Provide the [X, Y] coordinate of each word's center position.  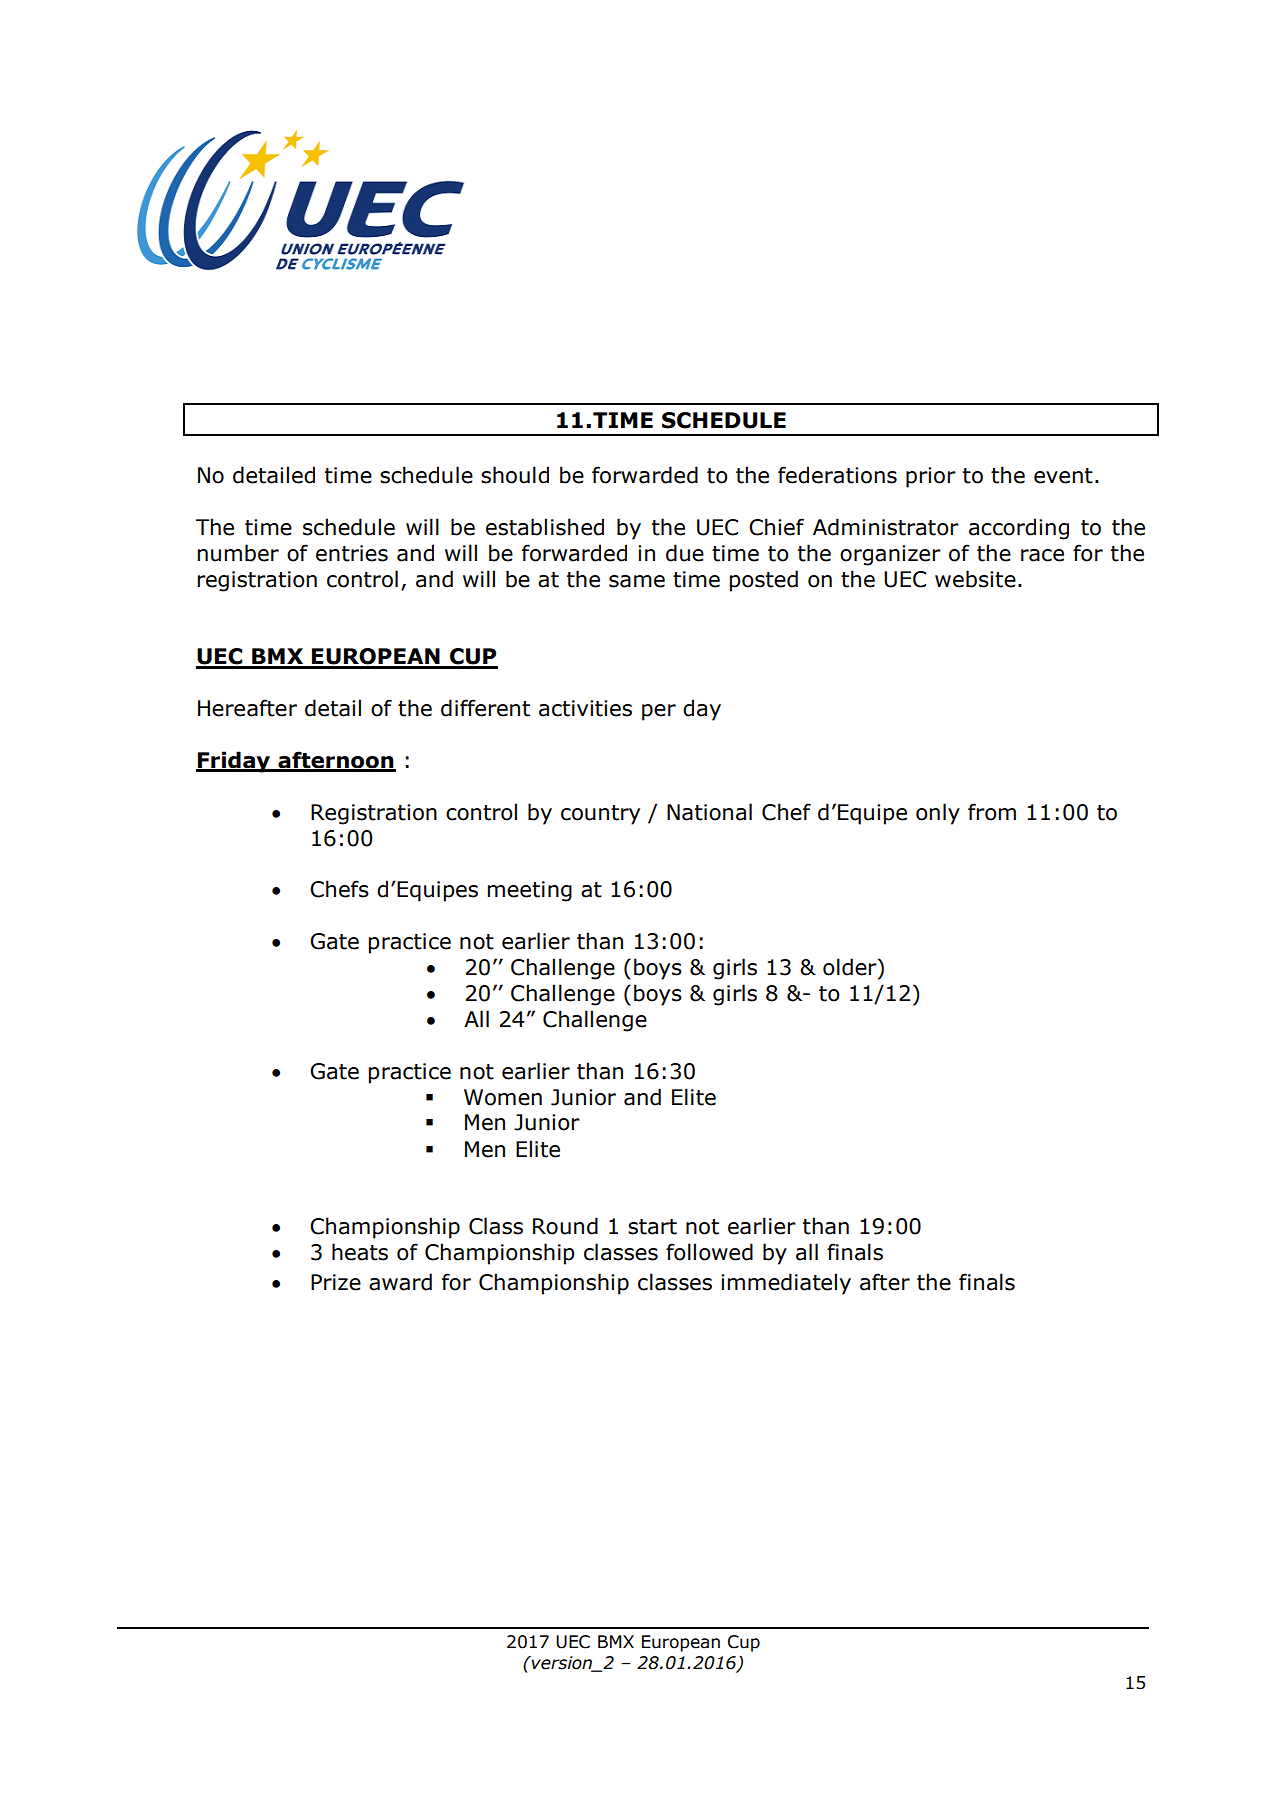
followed [709, 1252]
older [851, 967]
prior [931, 477]
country [600, 815]
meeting [529, 891]
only [938, 814]
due [685, 553]
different [485, 708]
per [659, 712]
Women [503, 1097]
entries [352, 553]
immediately [786, 1284]
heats [360, 1252]
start [652, 1227]
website [975, 579]
